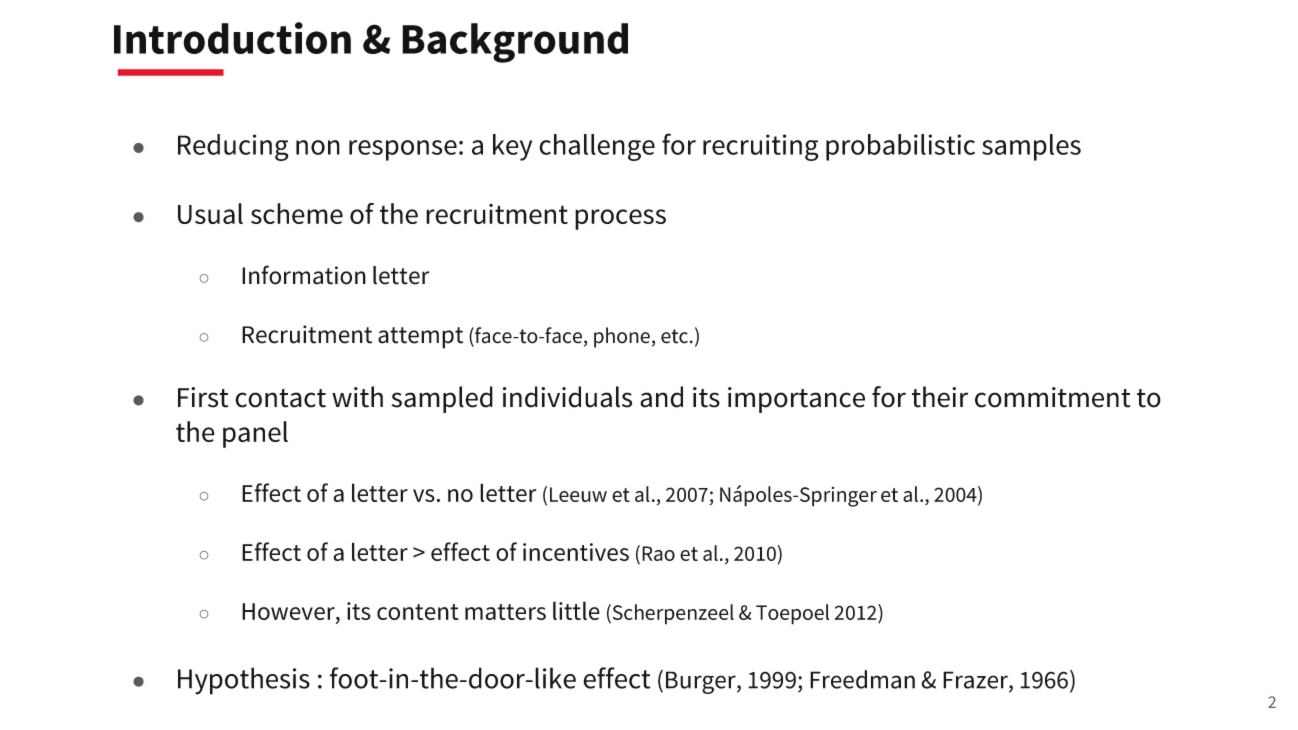  What do you see at coordinates (232, 38) in the screenshot?
I see `Introduction` at bounding box center [232, 38].
